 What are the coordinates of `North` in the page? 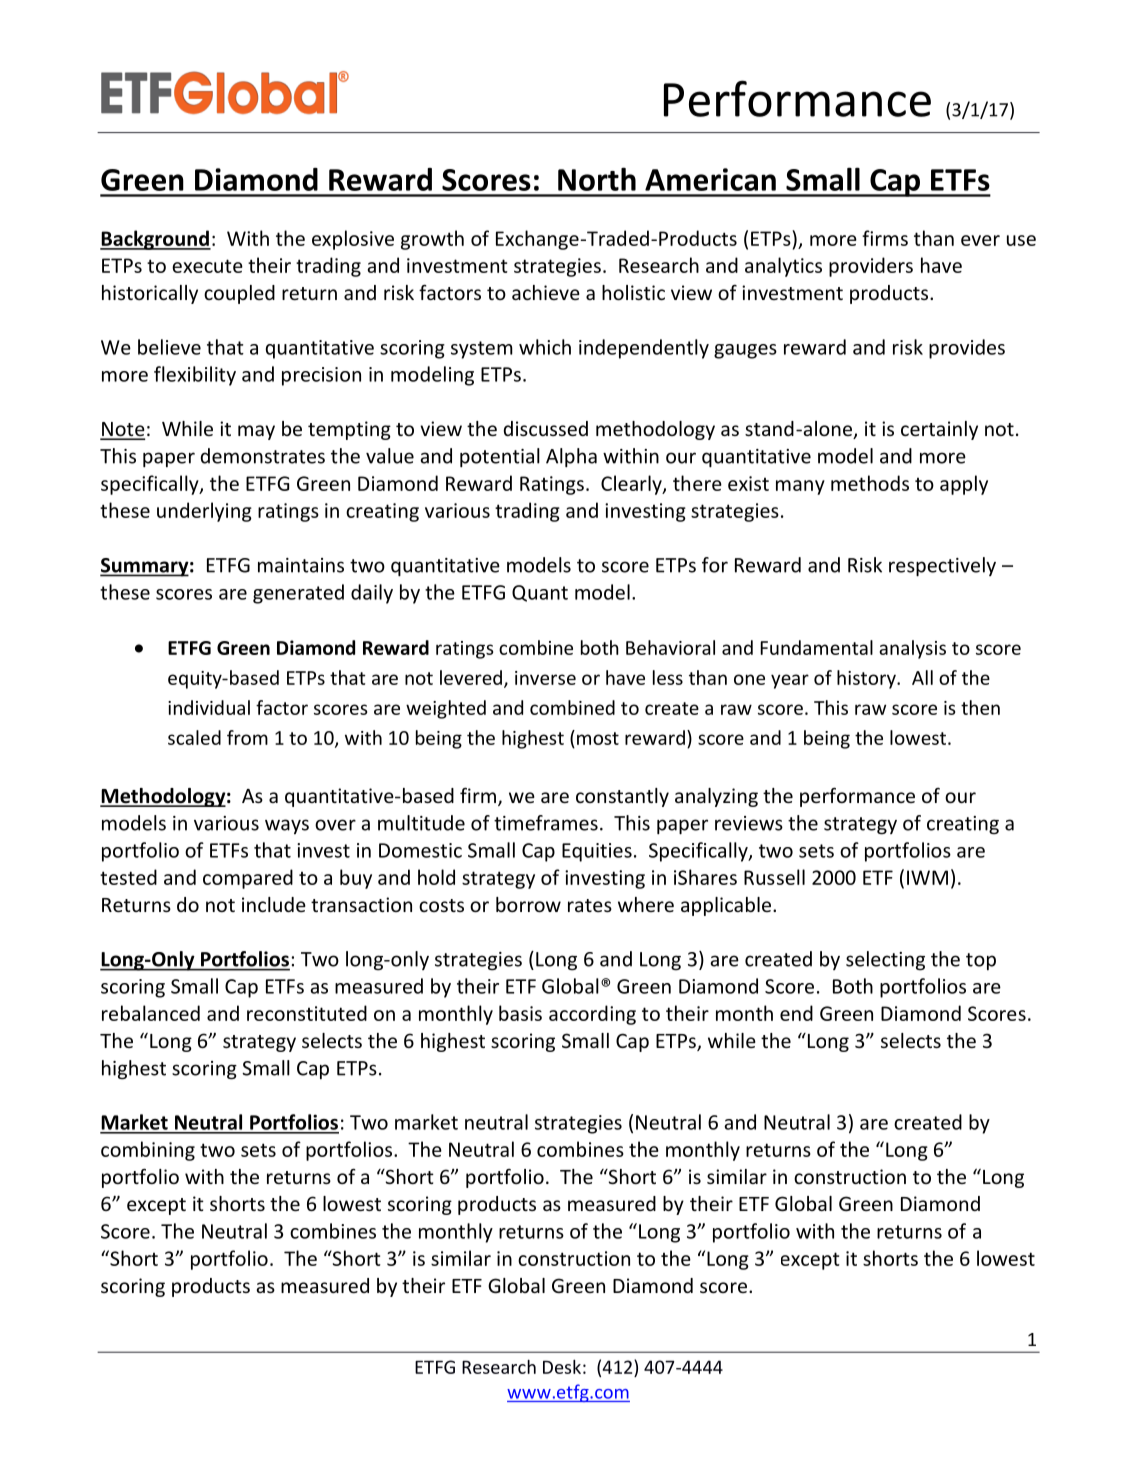 It's located at (597, 179).
